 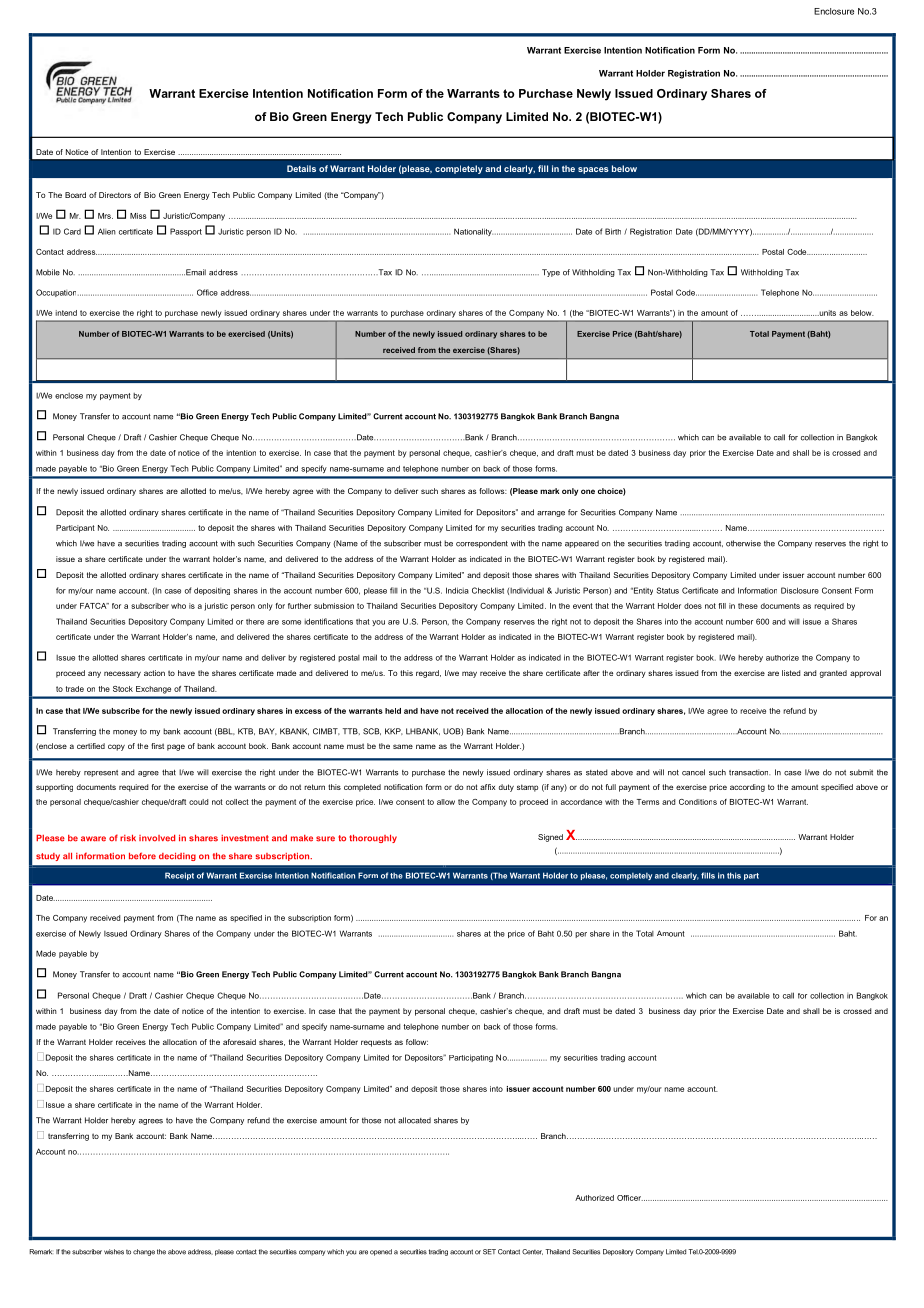 I want to click on who, so click(x=178, y=606).
